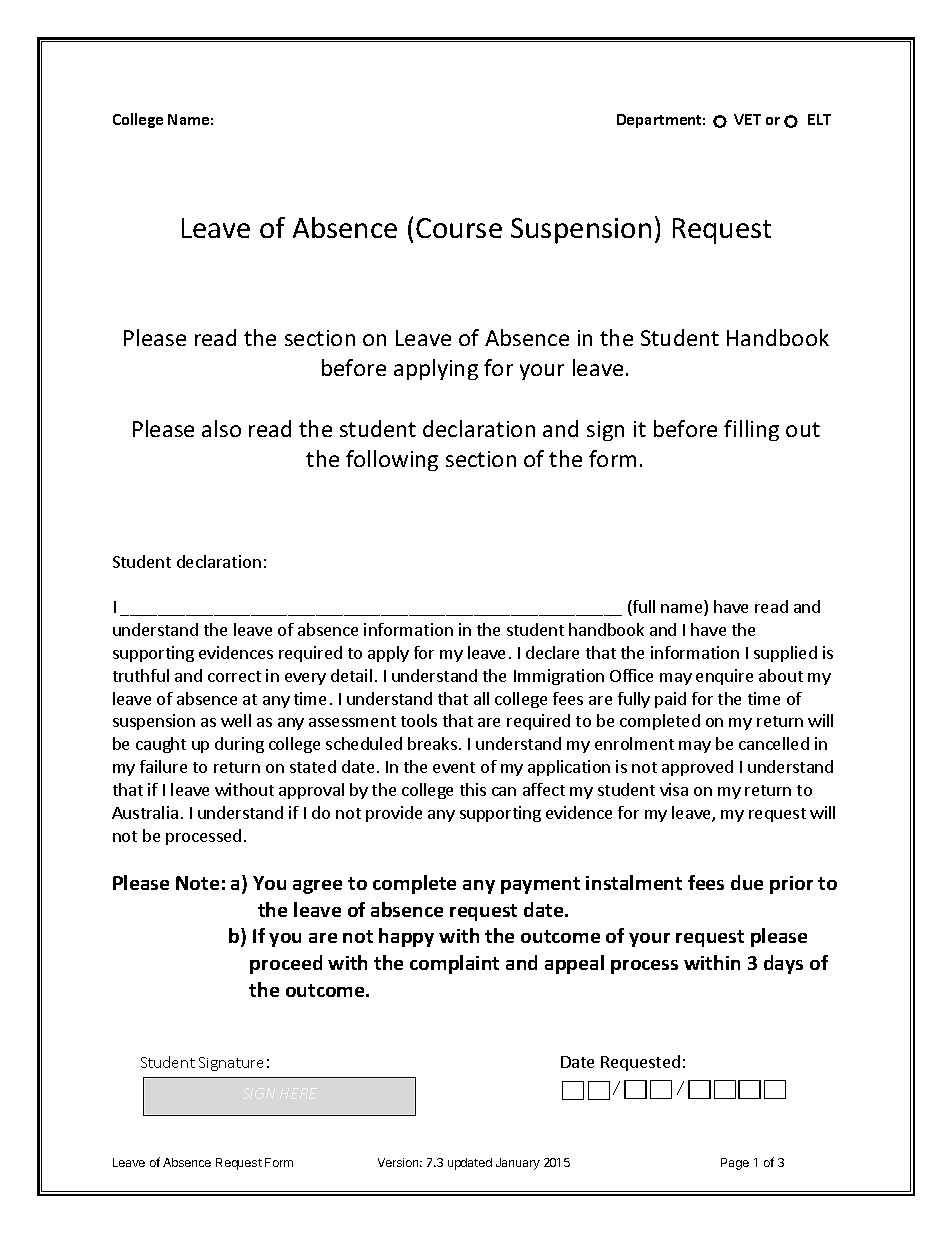  Describe the element at coordinates (234, 676) in the screenshot. I see `correct` at that location.
